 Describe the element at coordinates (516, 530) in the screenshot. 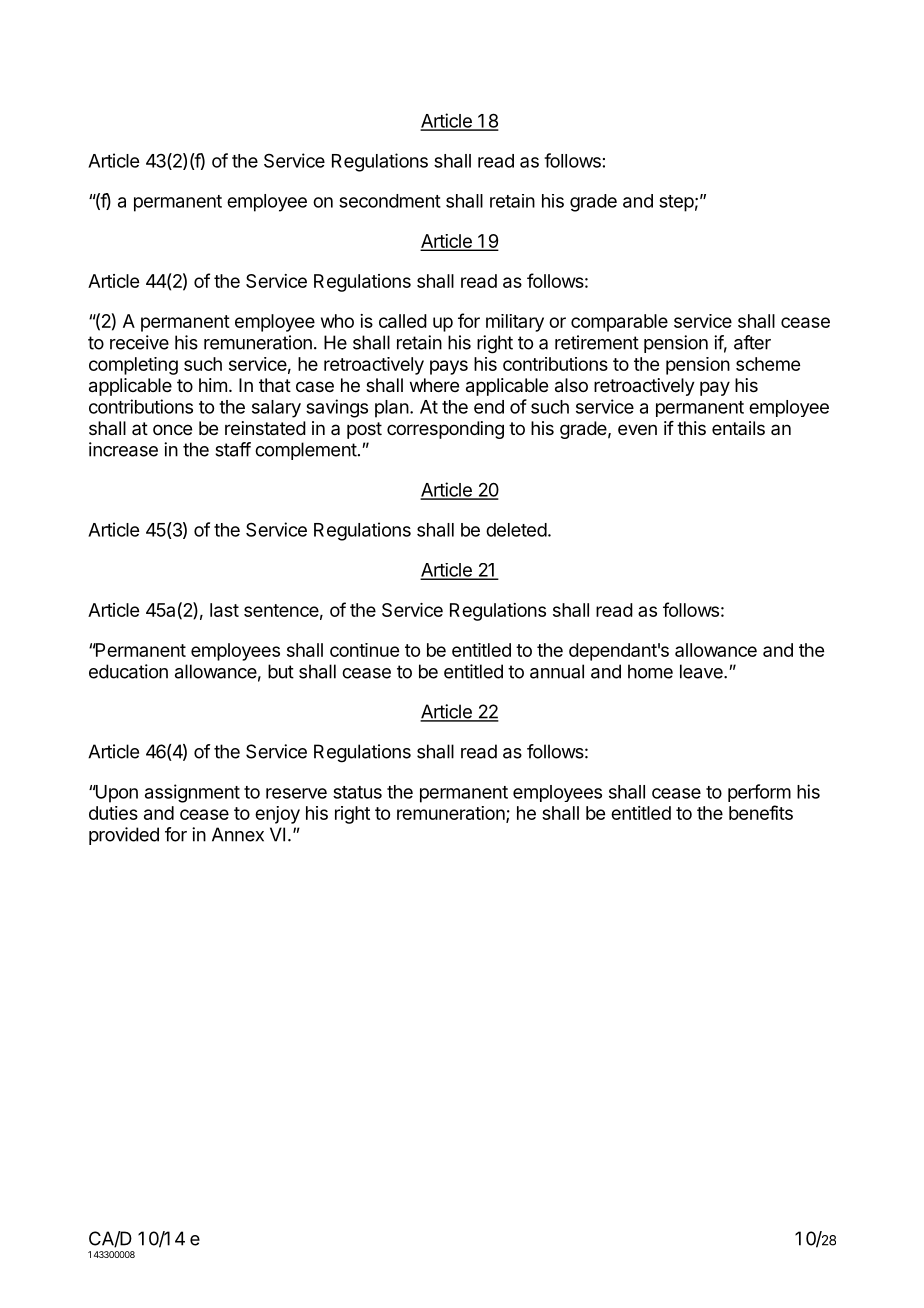

I see `deleted` at that location.
